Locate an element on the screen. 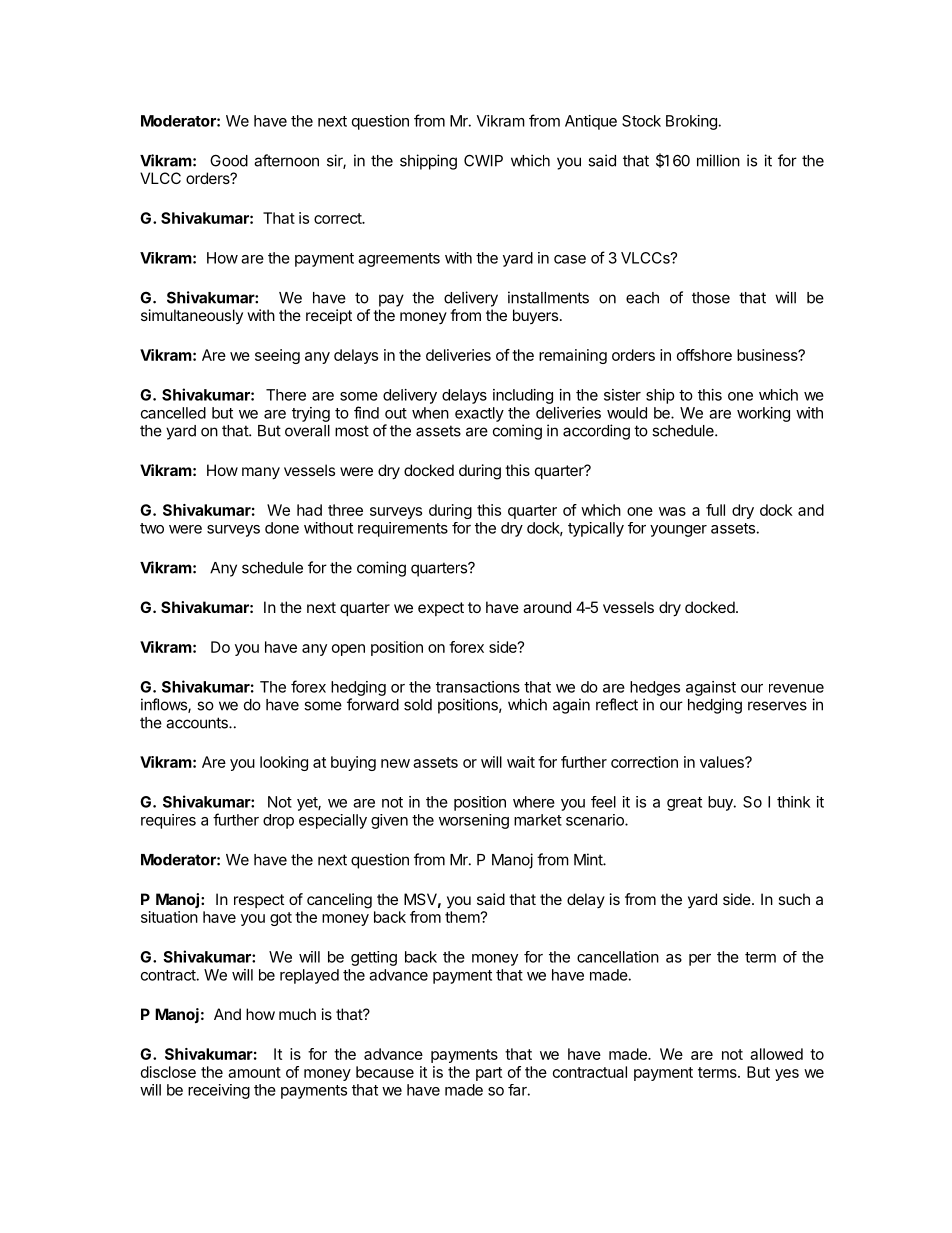 The height and width of the screenshot is (1233, 952). Antique is located at coordinates (591, 122).
